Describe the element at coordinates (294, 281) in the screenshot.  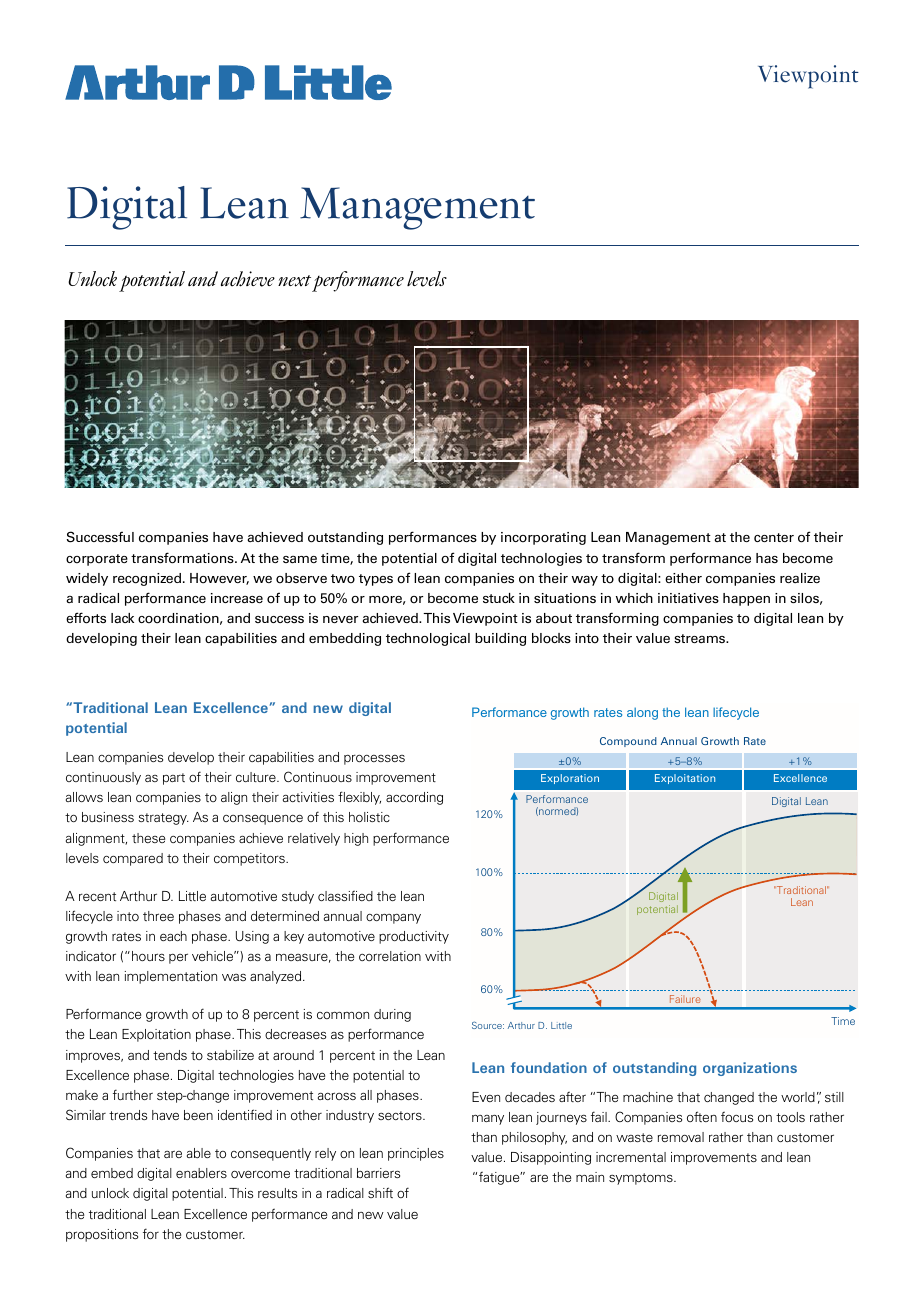
I see `next` at that location.
